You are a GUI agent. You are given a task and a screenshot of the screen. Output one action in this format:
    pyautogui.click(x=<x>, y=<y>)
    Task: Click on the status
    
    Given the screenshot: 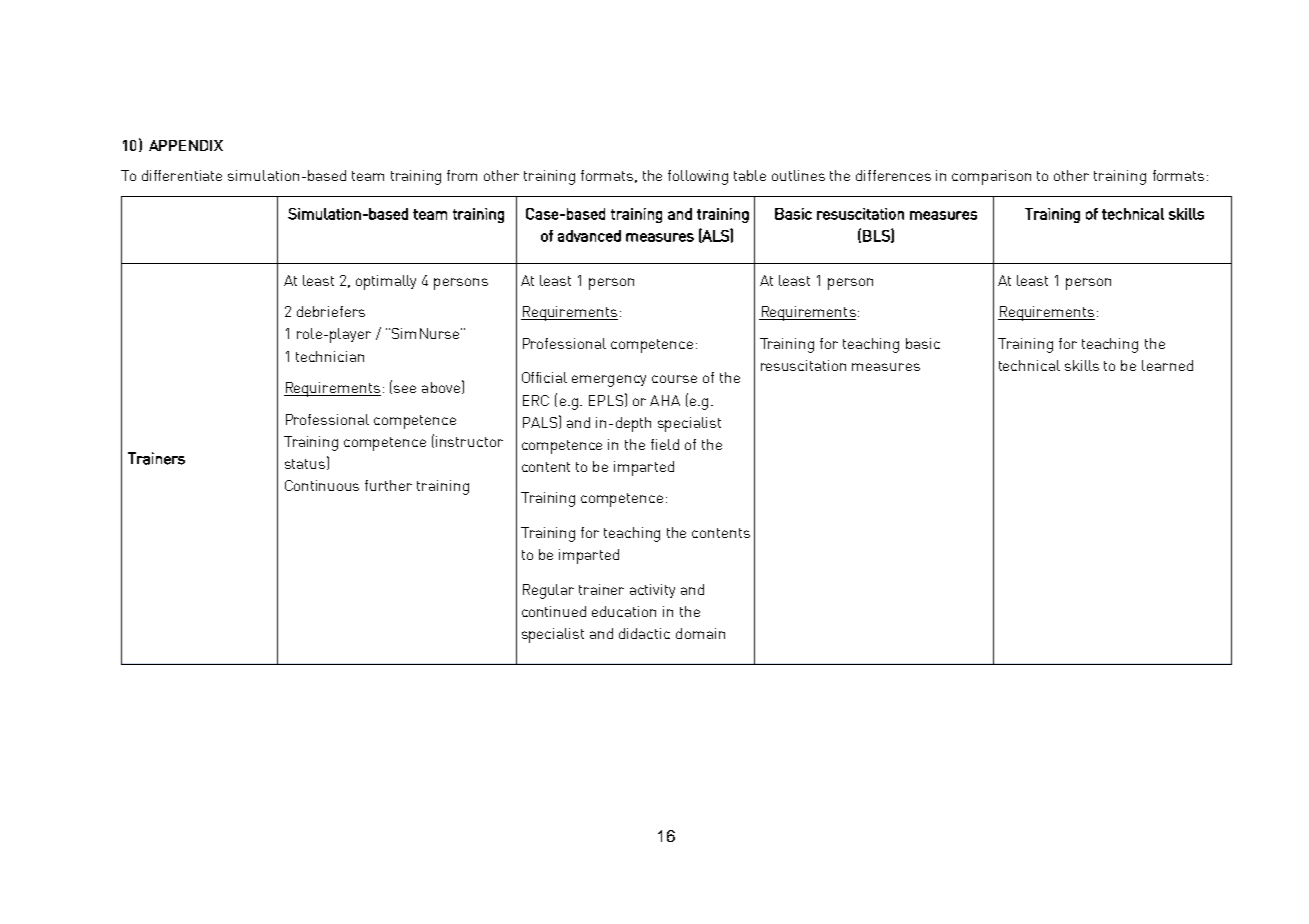 What is the action you would take?
    pyautogui.click(x=306, y=463)
